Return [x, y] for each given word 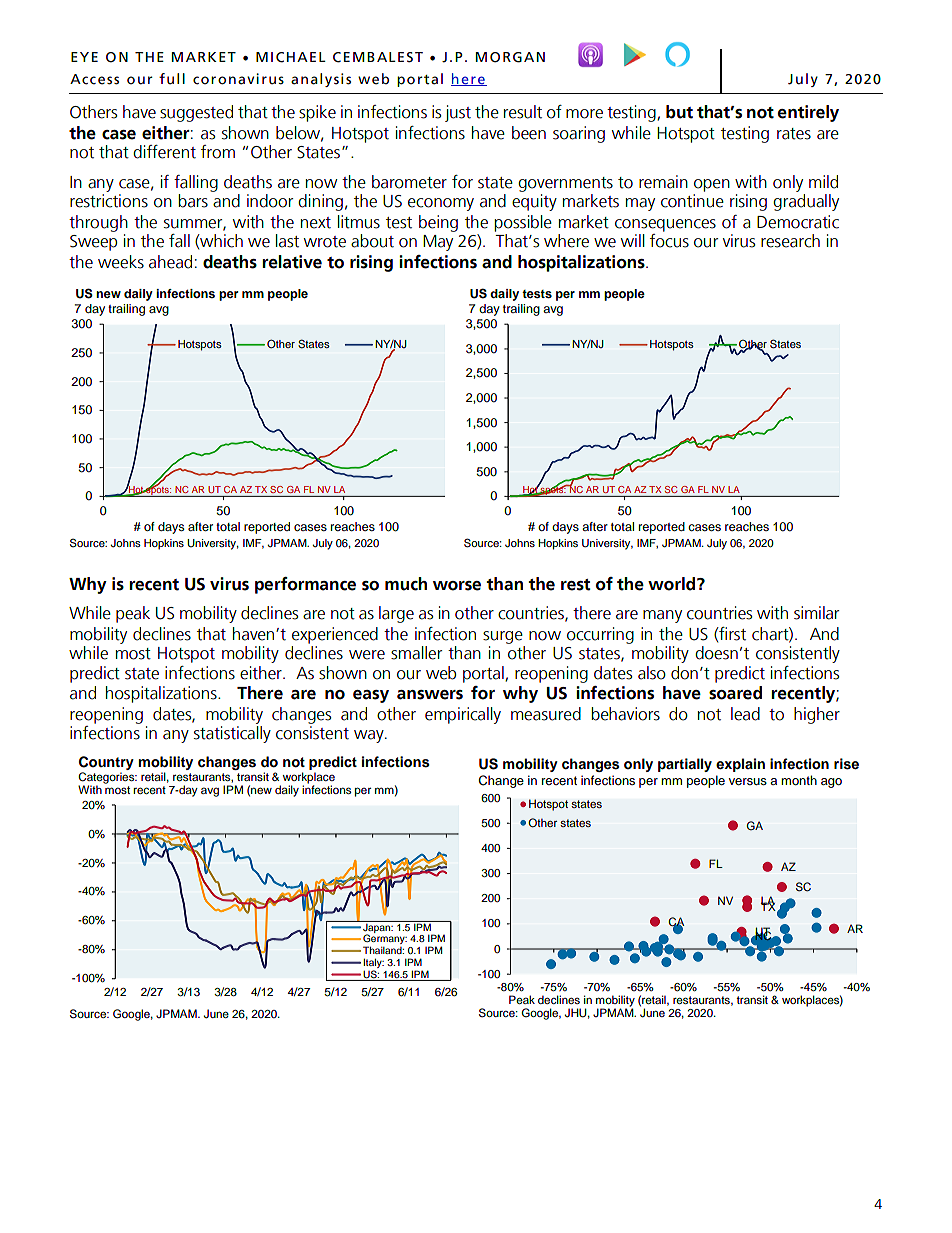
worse [457, 586]
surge [503, 637]
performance [305, 585]
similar [816, 613]
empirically [463, 715]
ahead [170, 262]
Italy [373, 964]
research [790, 241]
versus [748, 781]
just [458, 113]
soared [735, 693]
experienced [335, 635]
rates [794, 134]
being [438, 223]
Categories [107, 779]
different [164, 152]
